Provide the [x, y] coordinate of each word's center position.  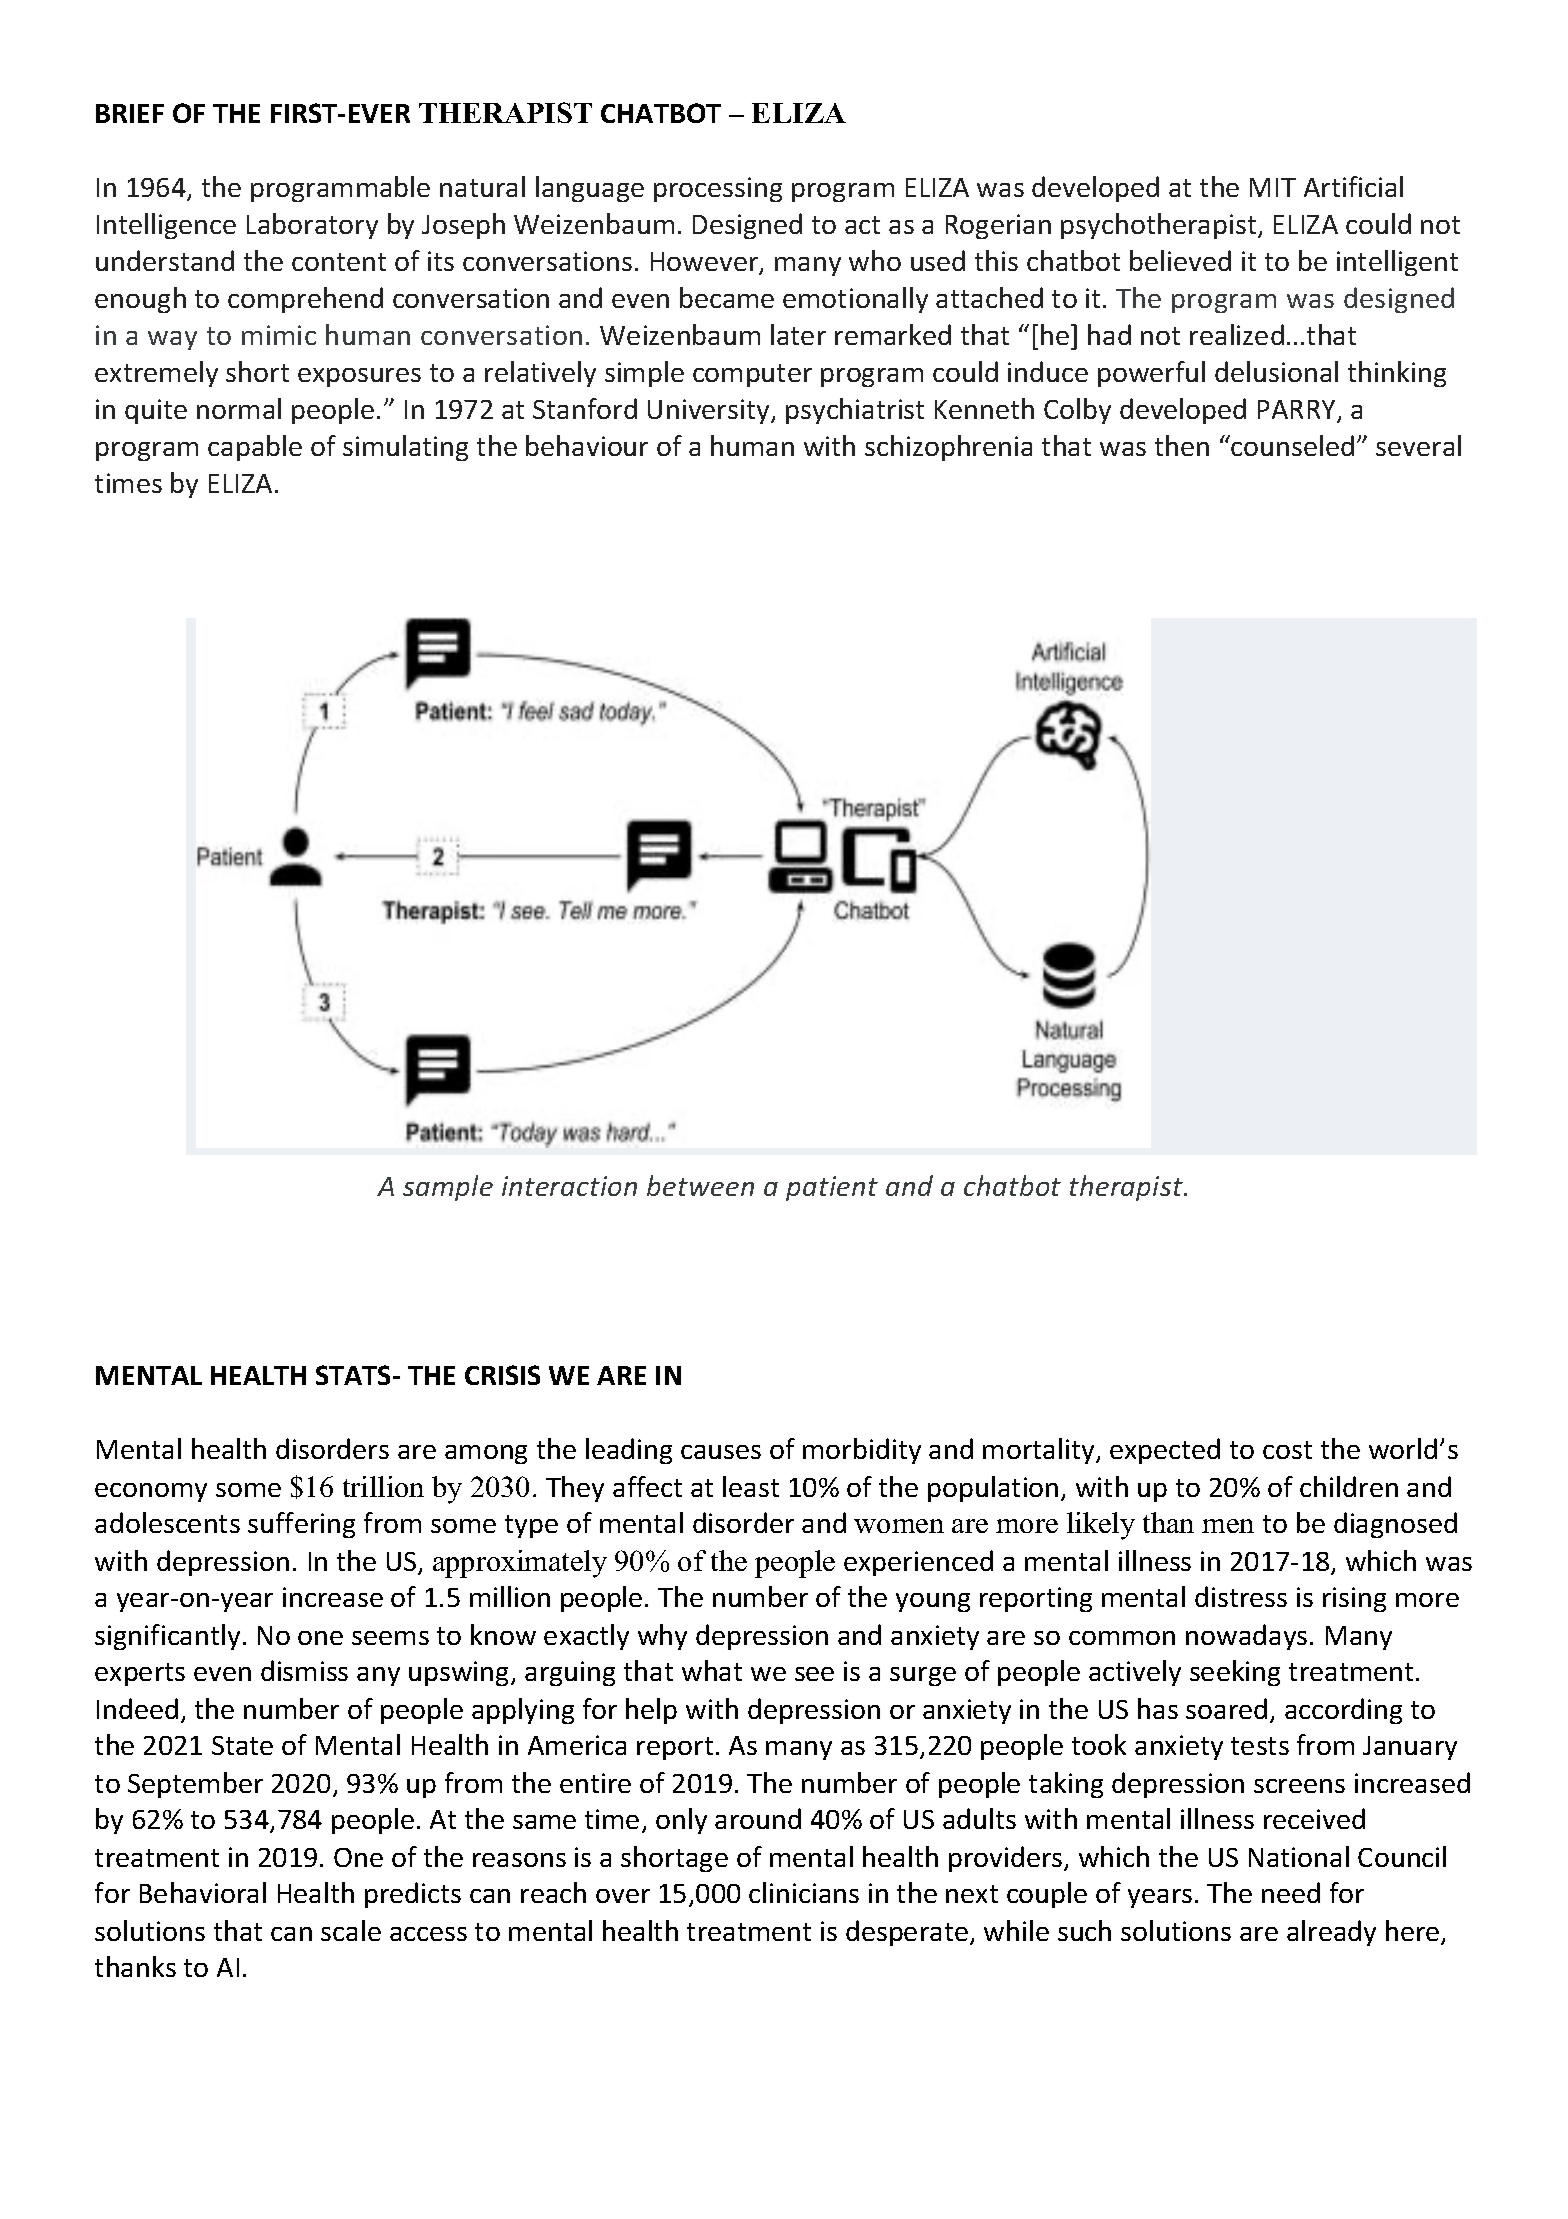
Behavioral [203, 1892]
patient [832, 1188]
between [700, 1185]
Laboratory [312, 226]
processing [718, 189]
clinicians [804, 1892]
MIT [1273, 187]
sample [448, 1188]
